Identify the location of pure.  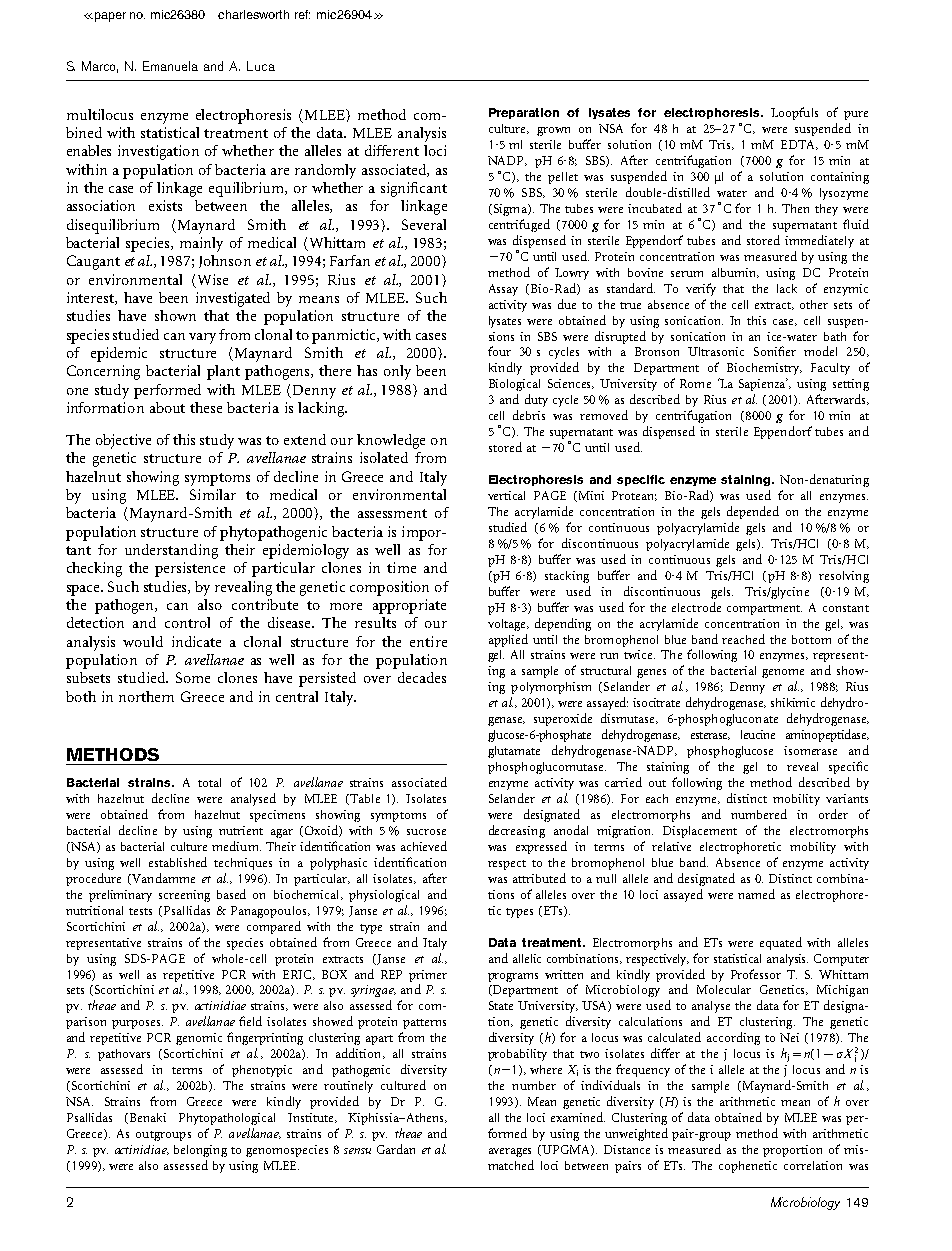
(856, 115).
